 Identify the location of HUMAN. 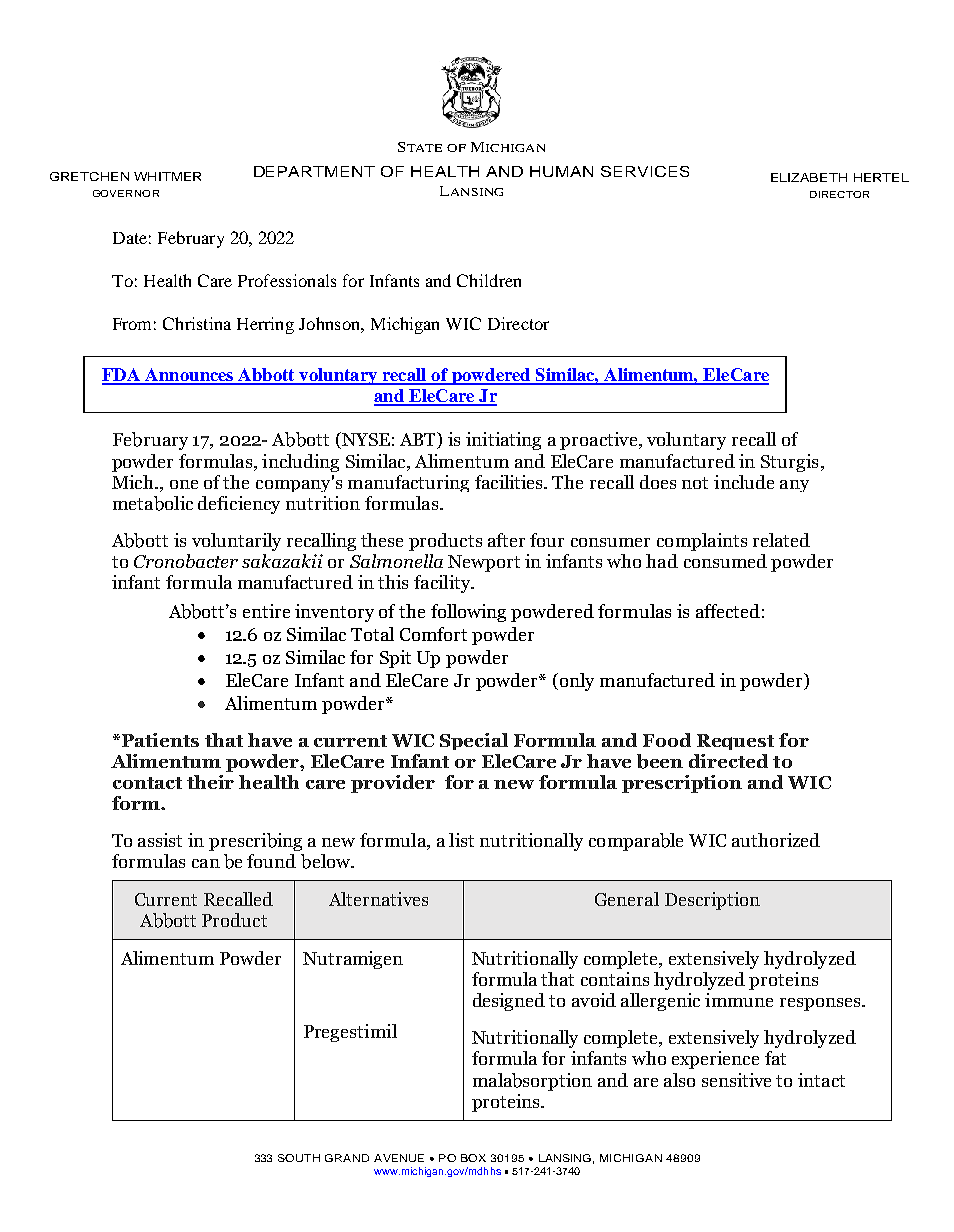
(561, 171).
